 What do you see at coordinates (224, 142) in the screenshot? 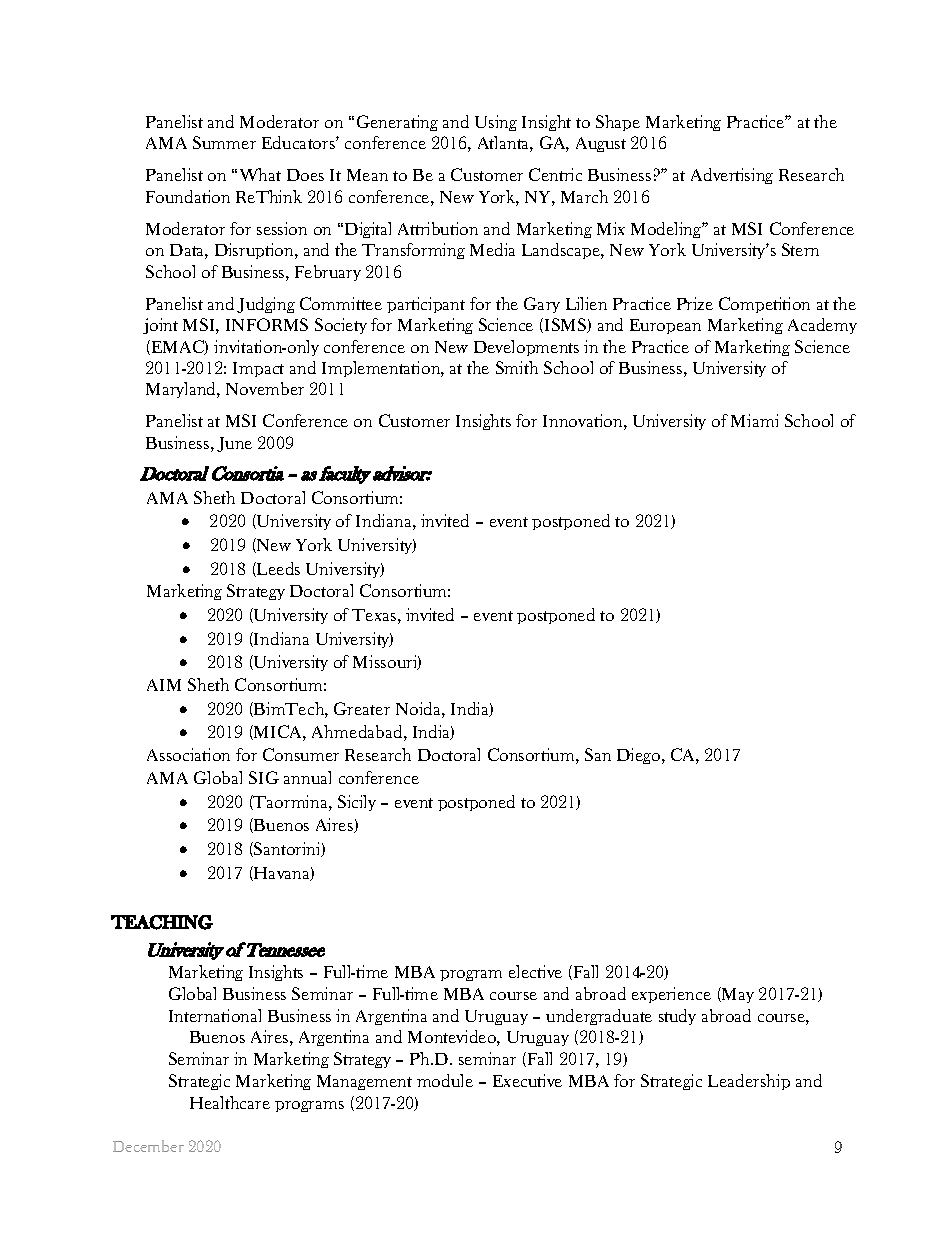
I see `Summer` at bounding box center [224, 142].
